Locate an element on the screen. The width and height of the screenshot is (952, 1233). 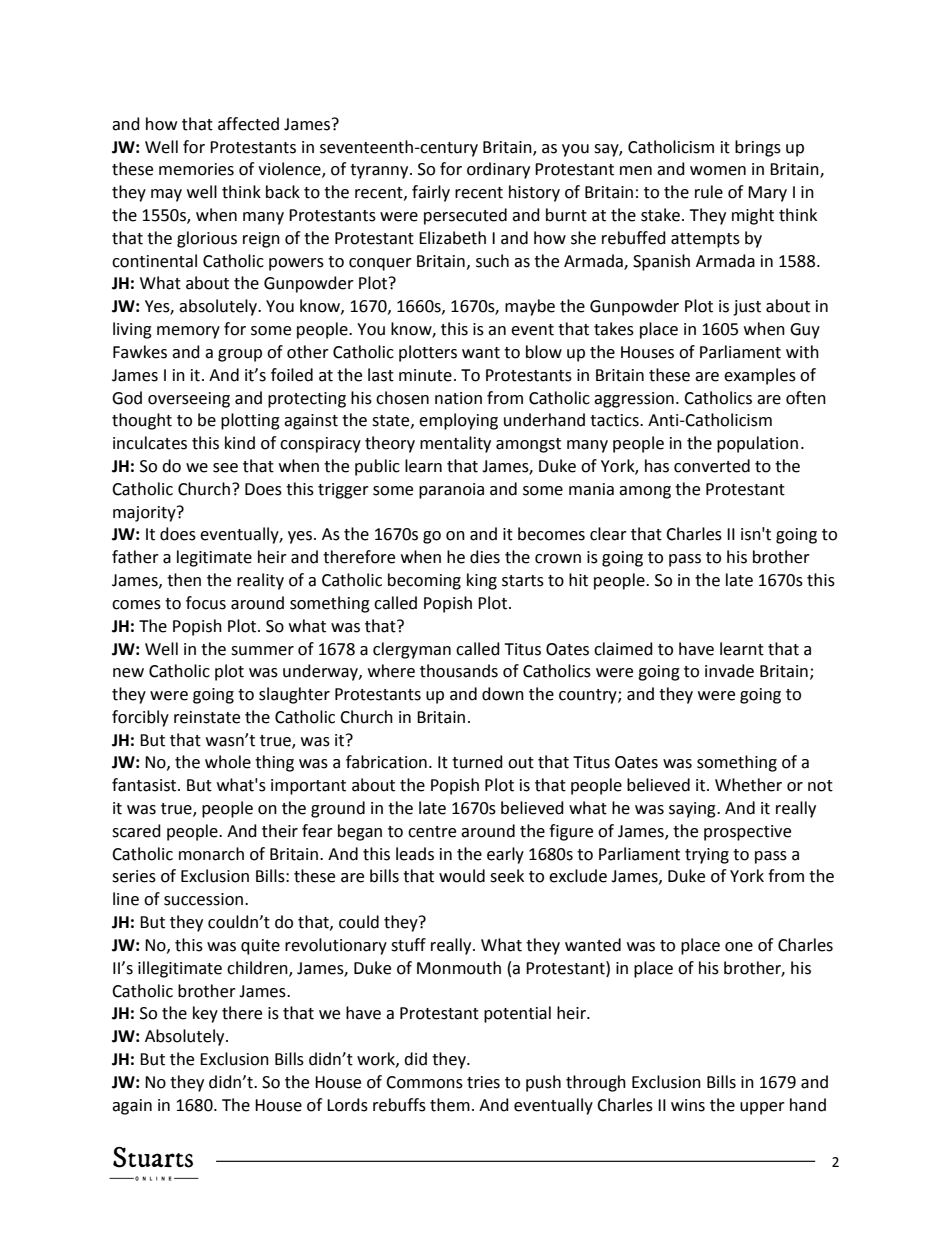
brings is located at coordinates (758, 148).
